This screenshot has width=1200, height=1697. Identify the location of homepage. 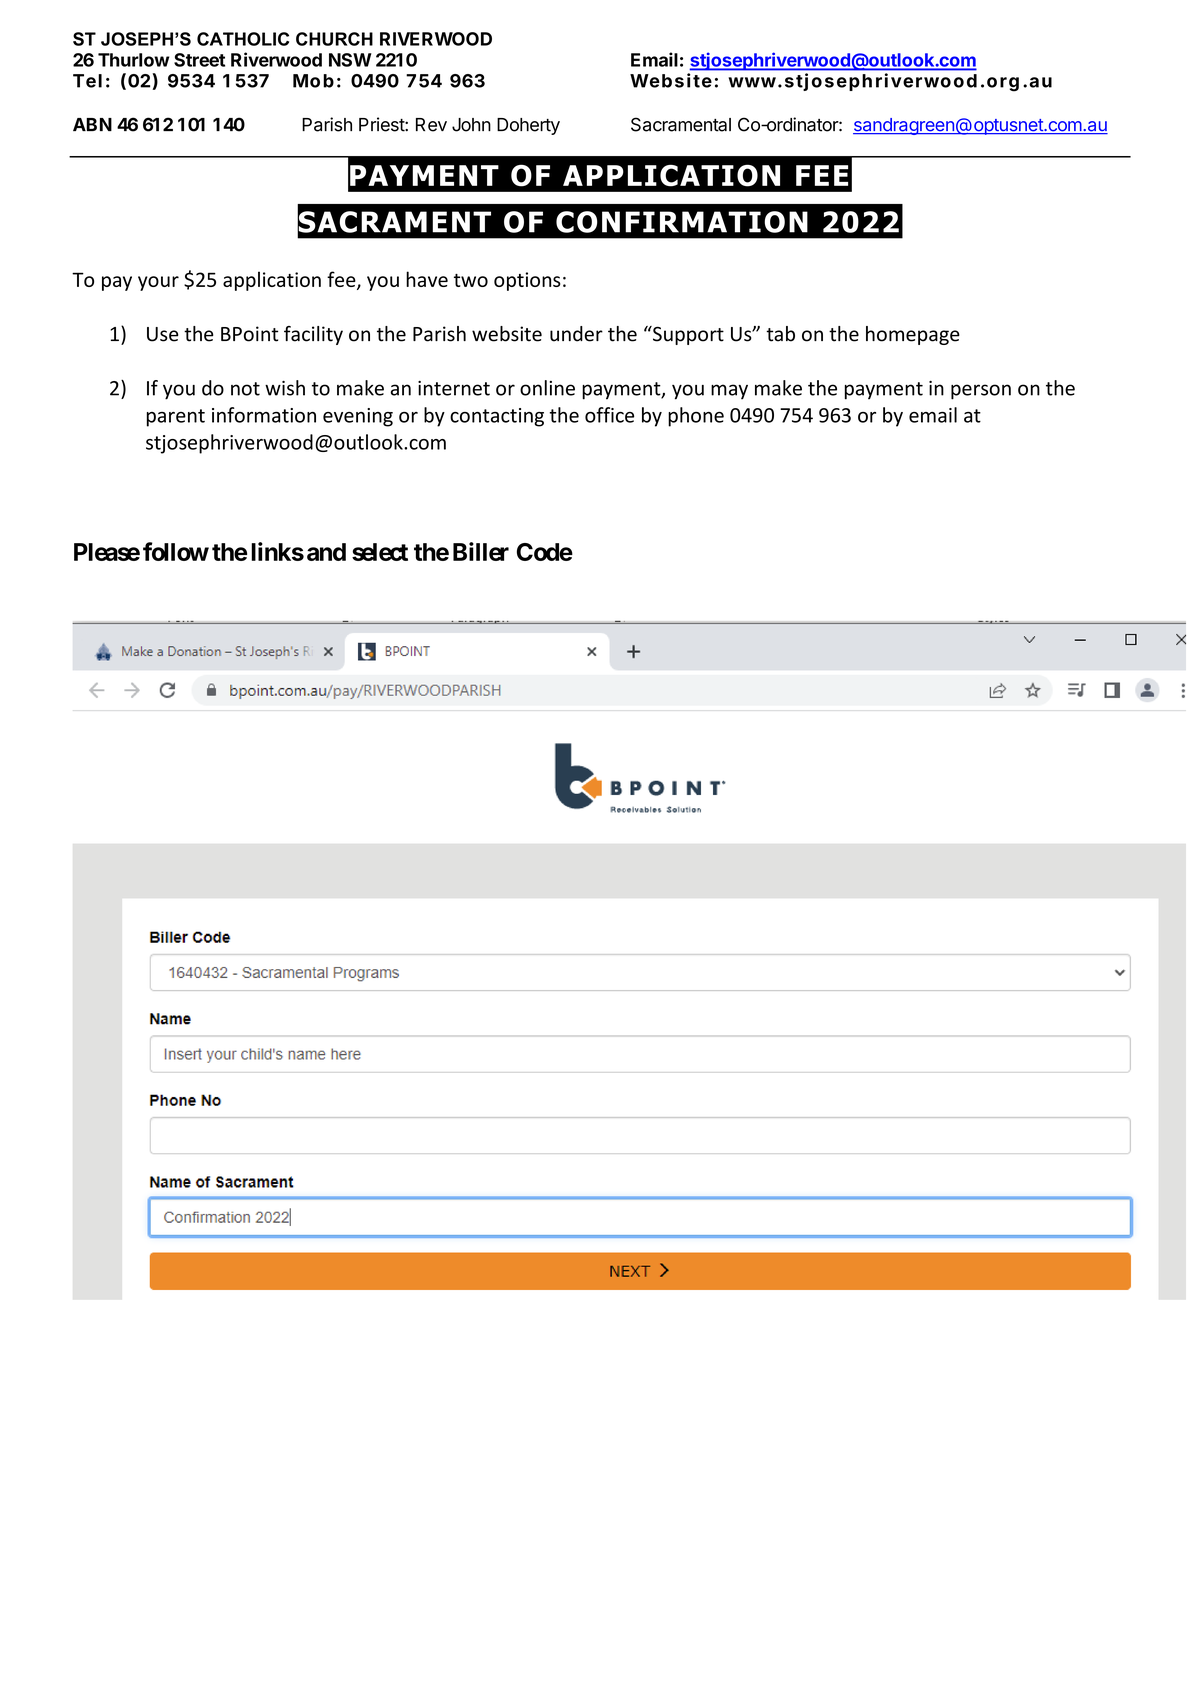
(913, 335).
